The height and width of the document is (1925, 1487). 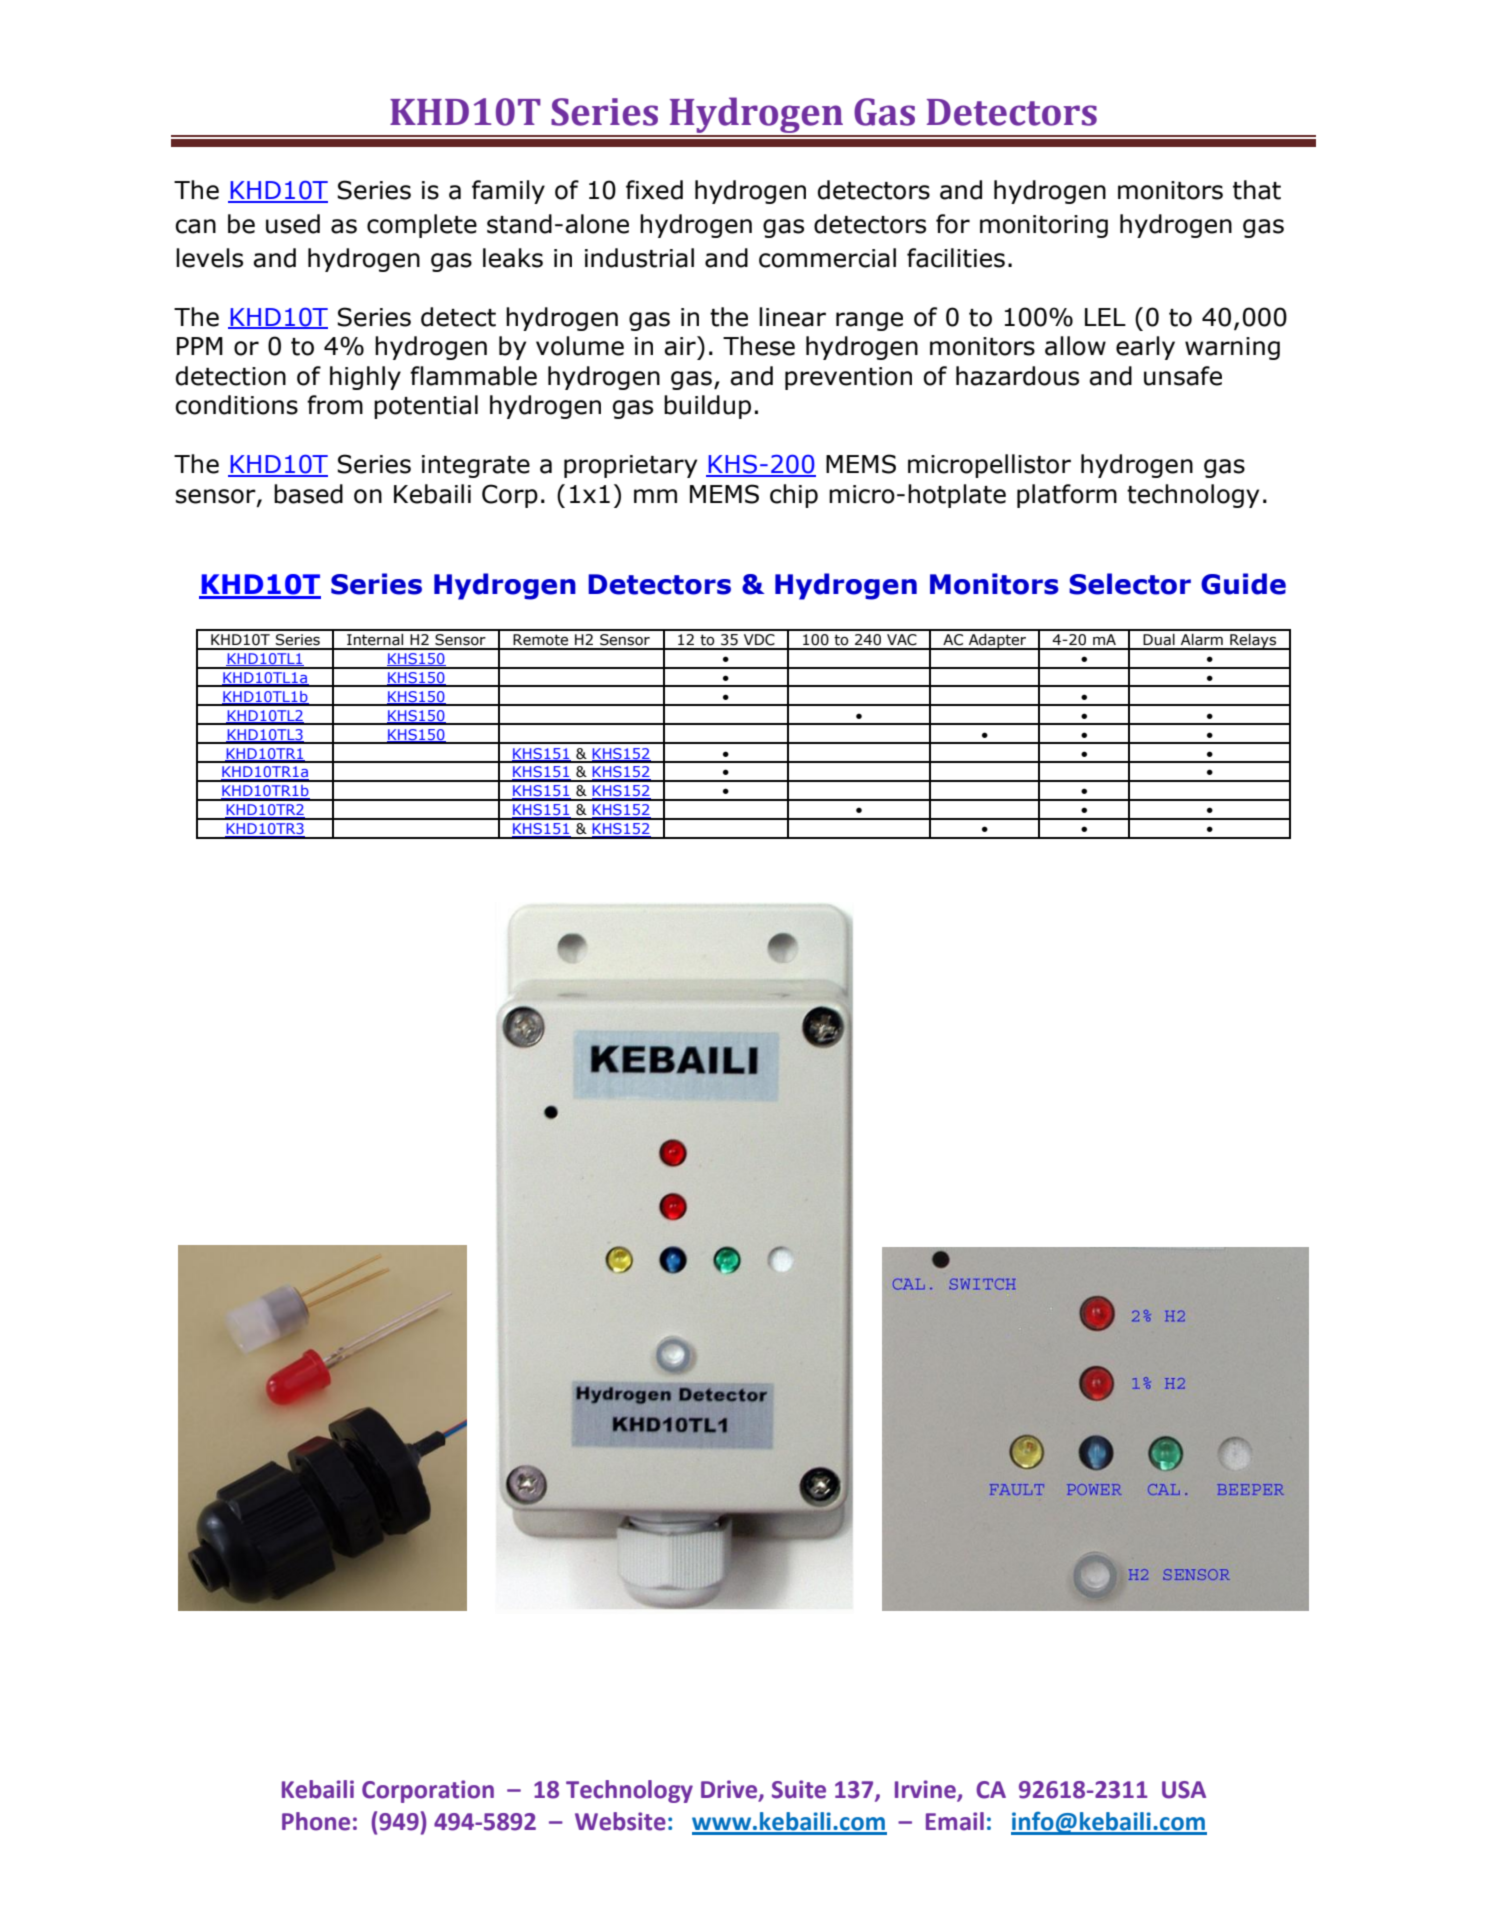 I want to click on Phone, so click(x=316, y=1821).
